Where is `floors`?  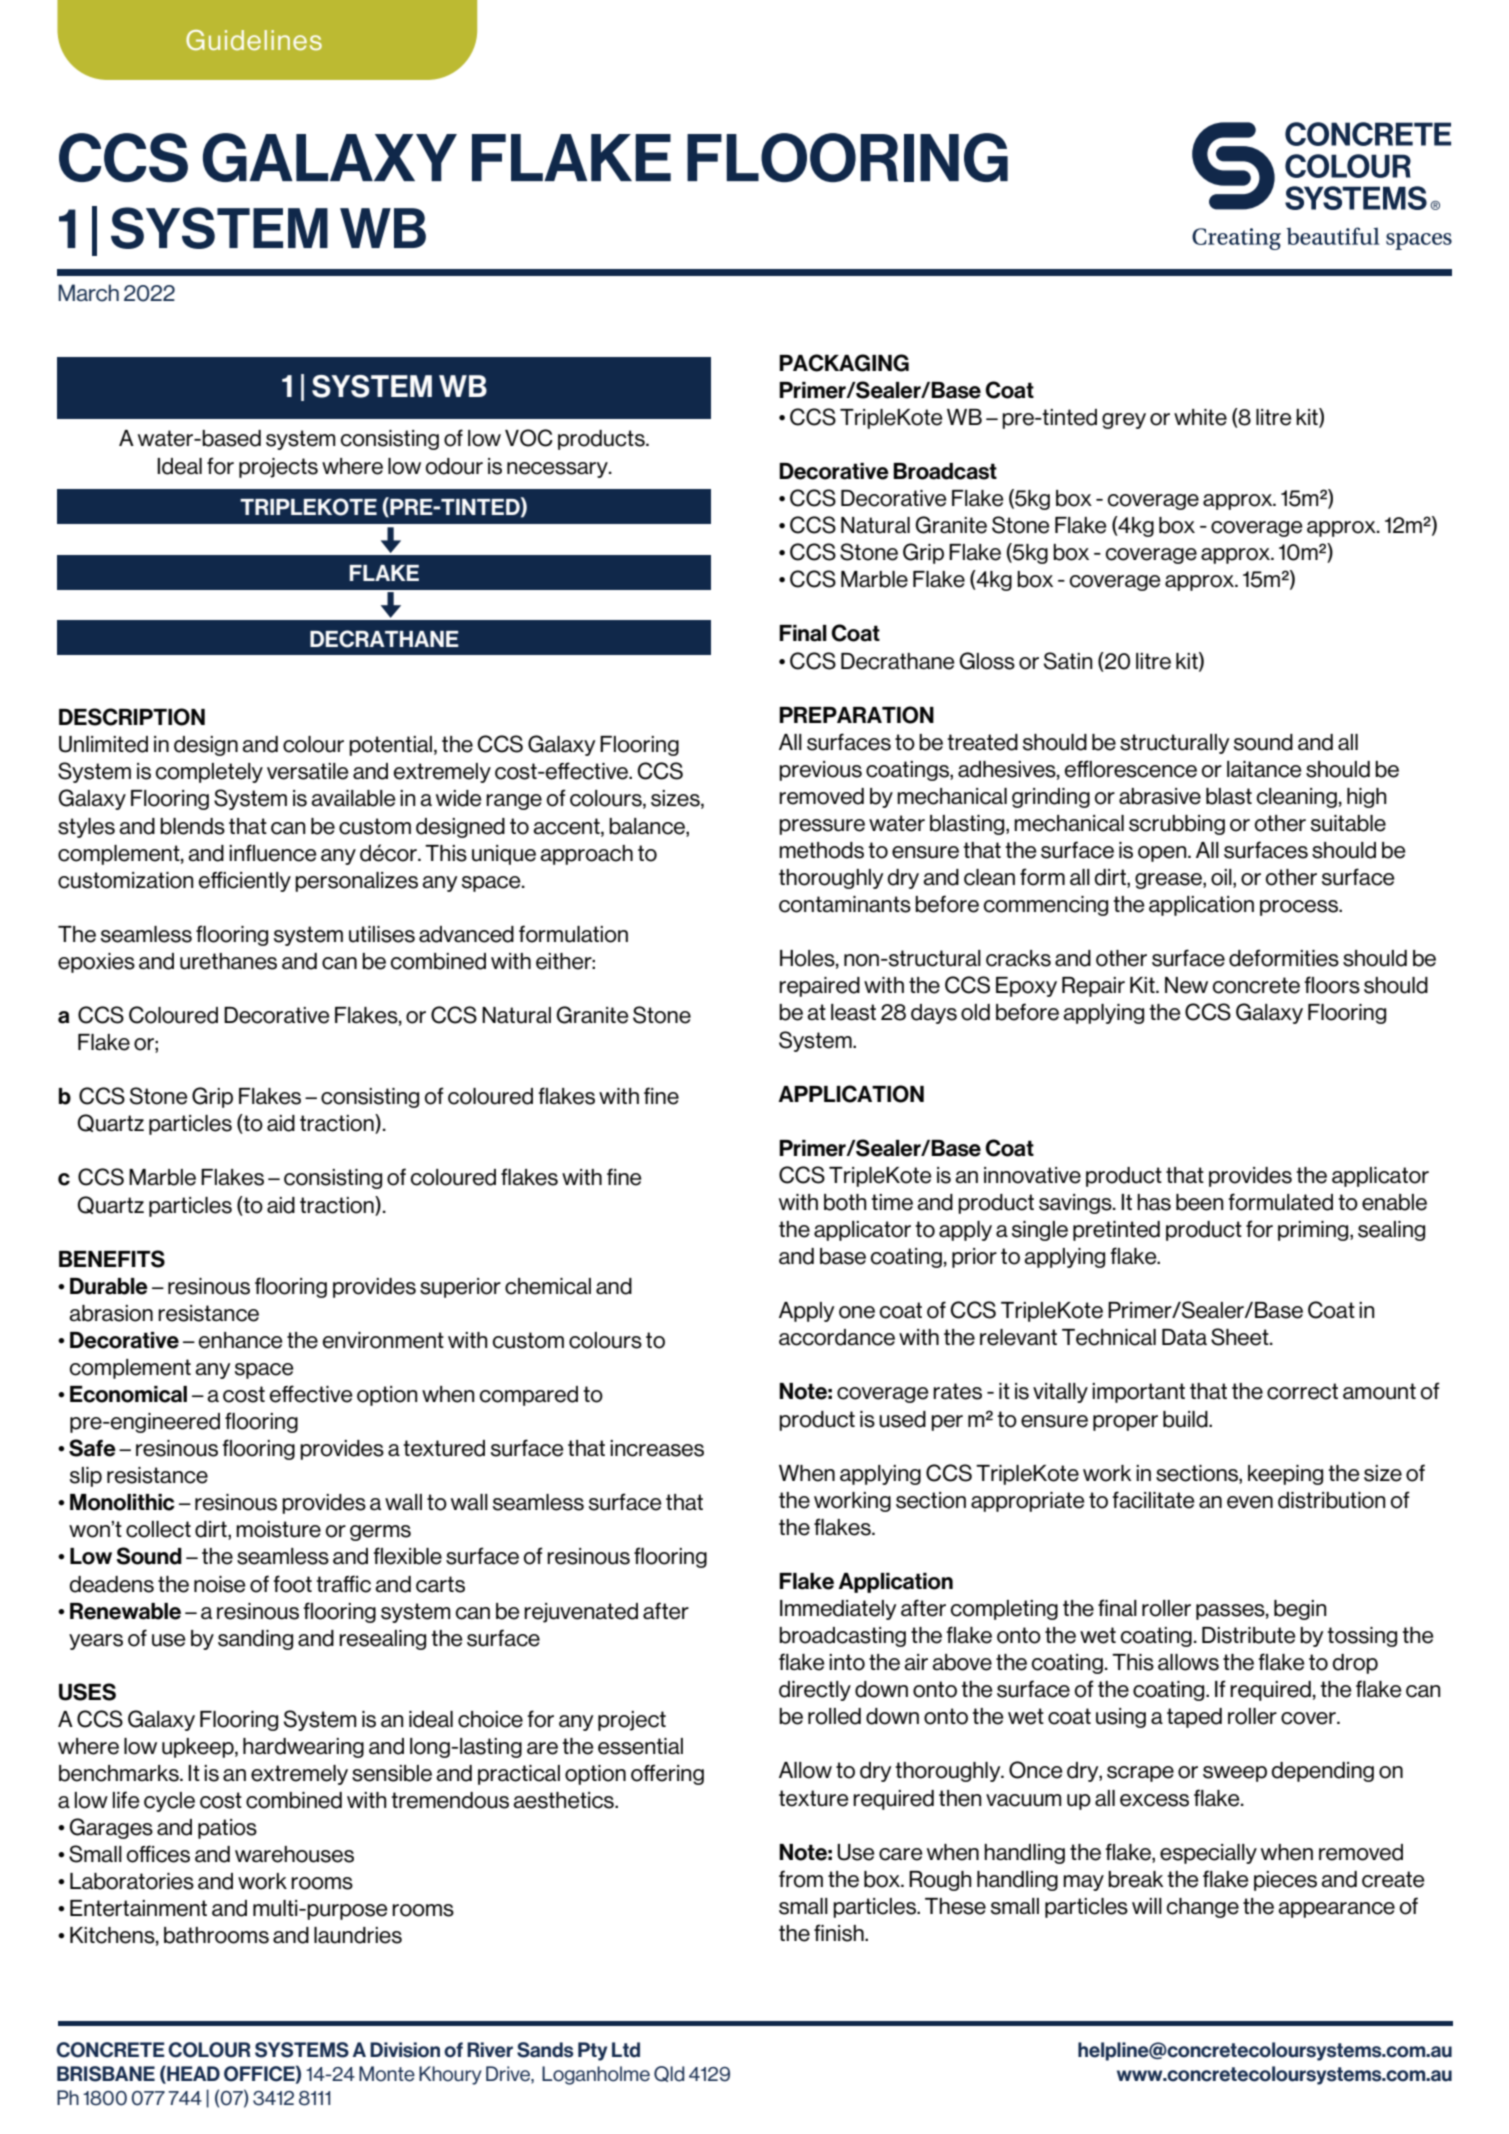 floors is located at coordinates (1332, 985).
